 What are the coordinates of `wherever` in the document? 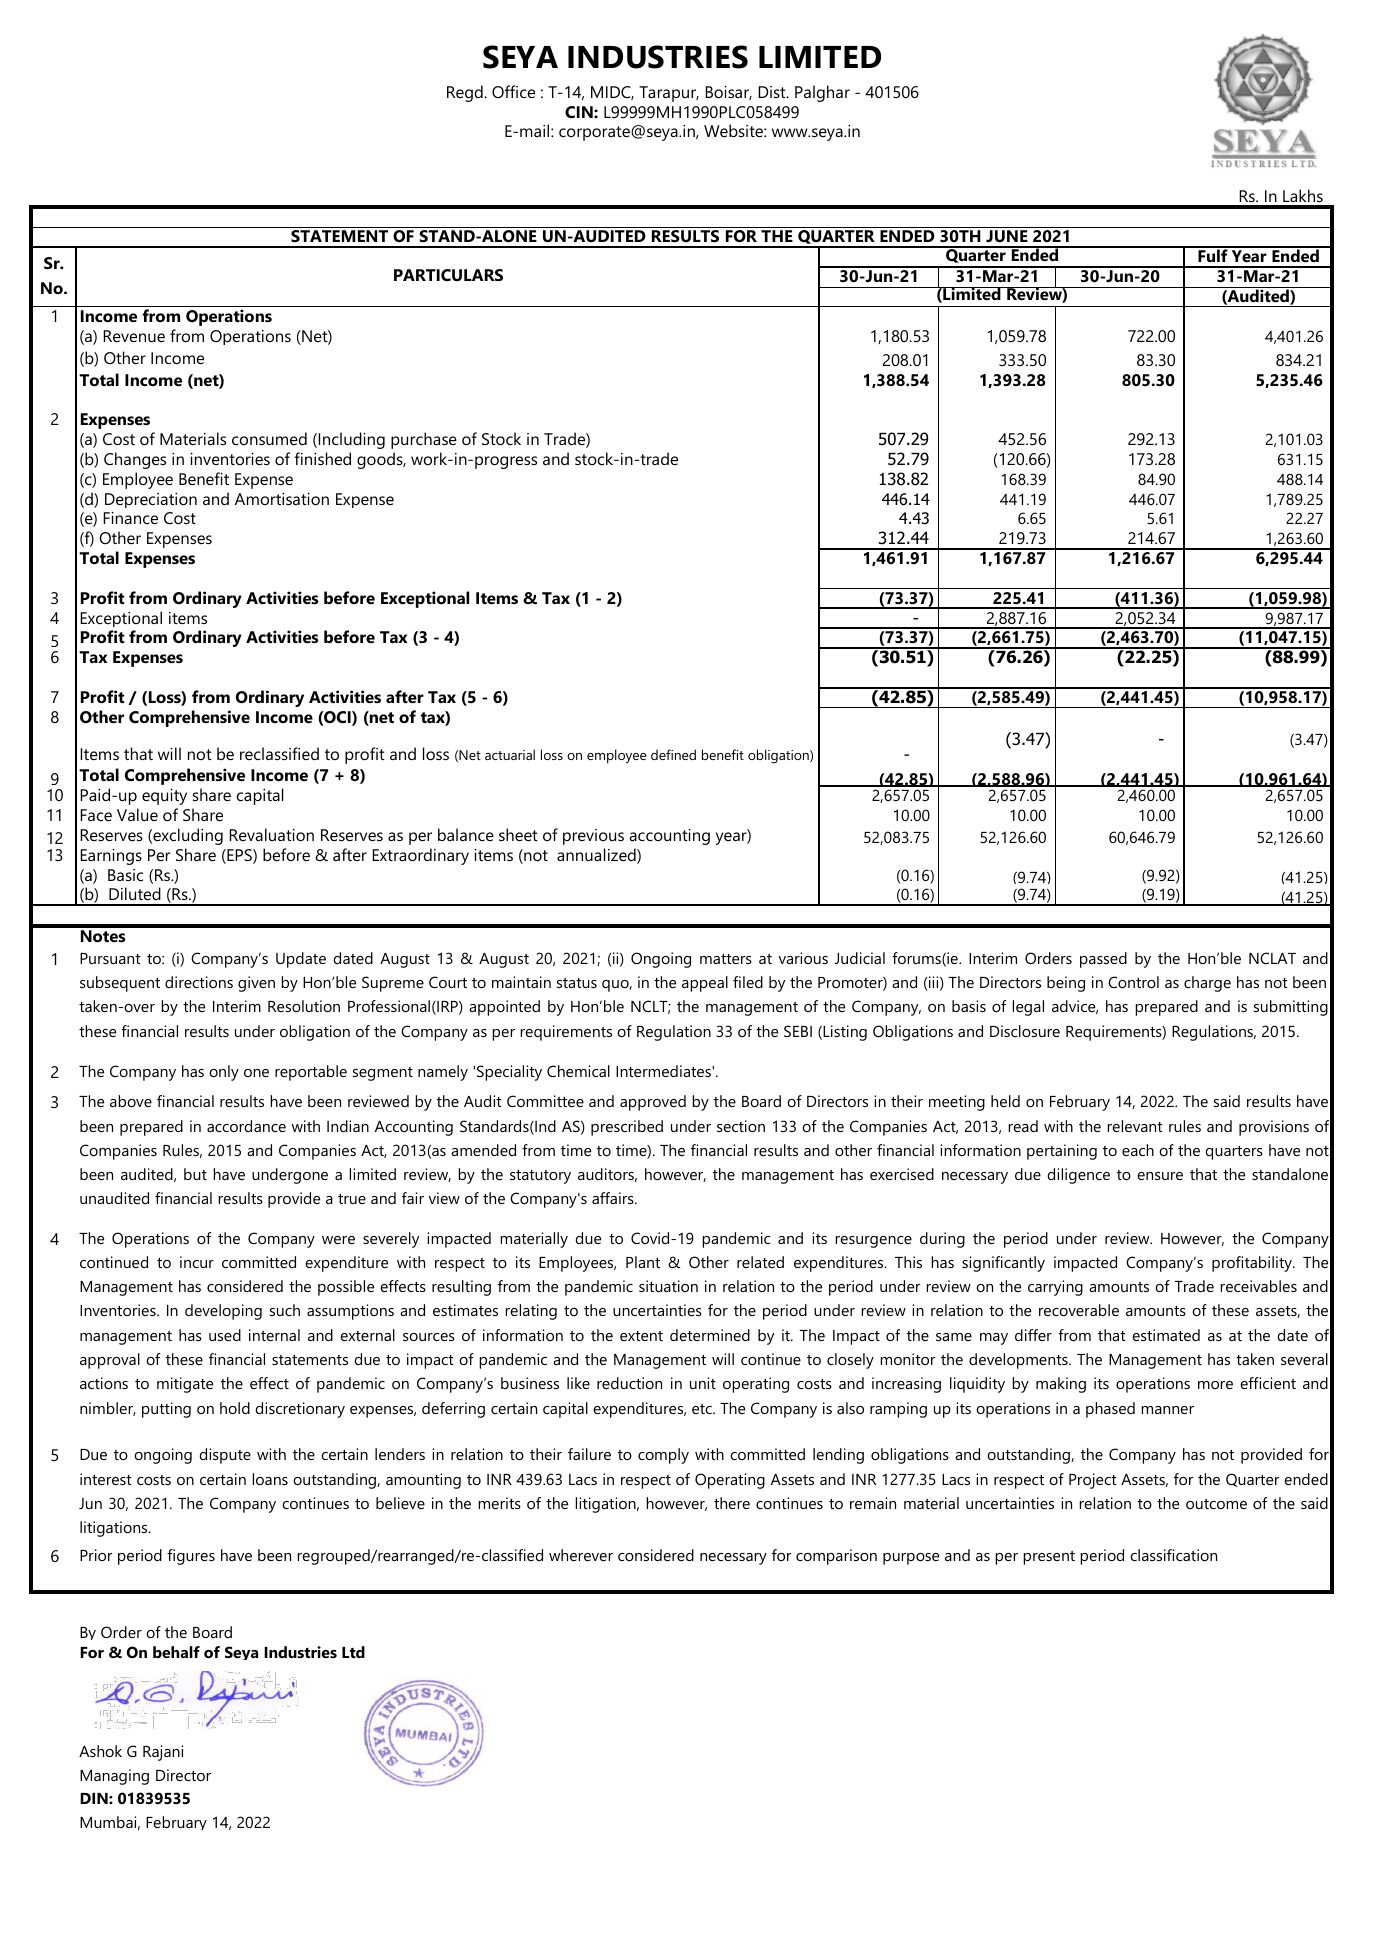 It's located at (581, 1555).
